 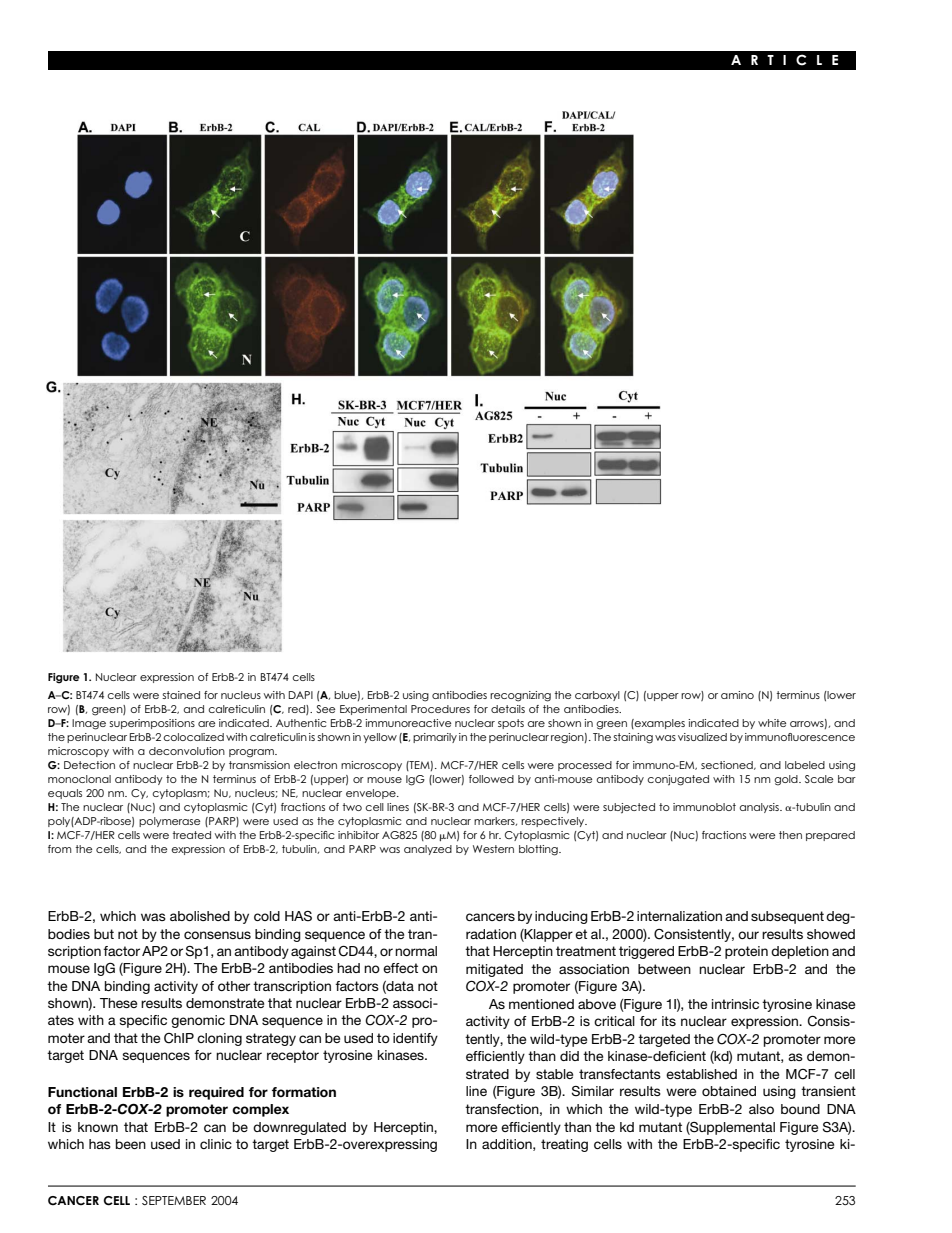 I want to click on normal, so click(x=416, y=951).
